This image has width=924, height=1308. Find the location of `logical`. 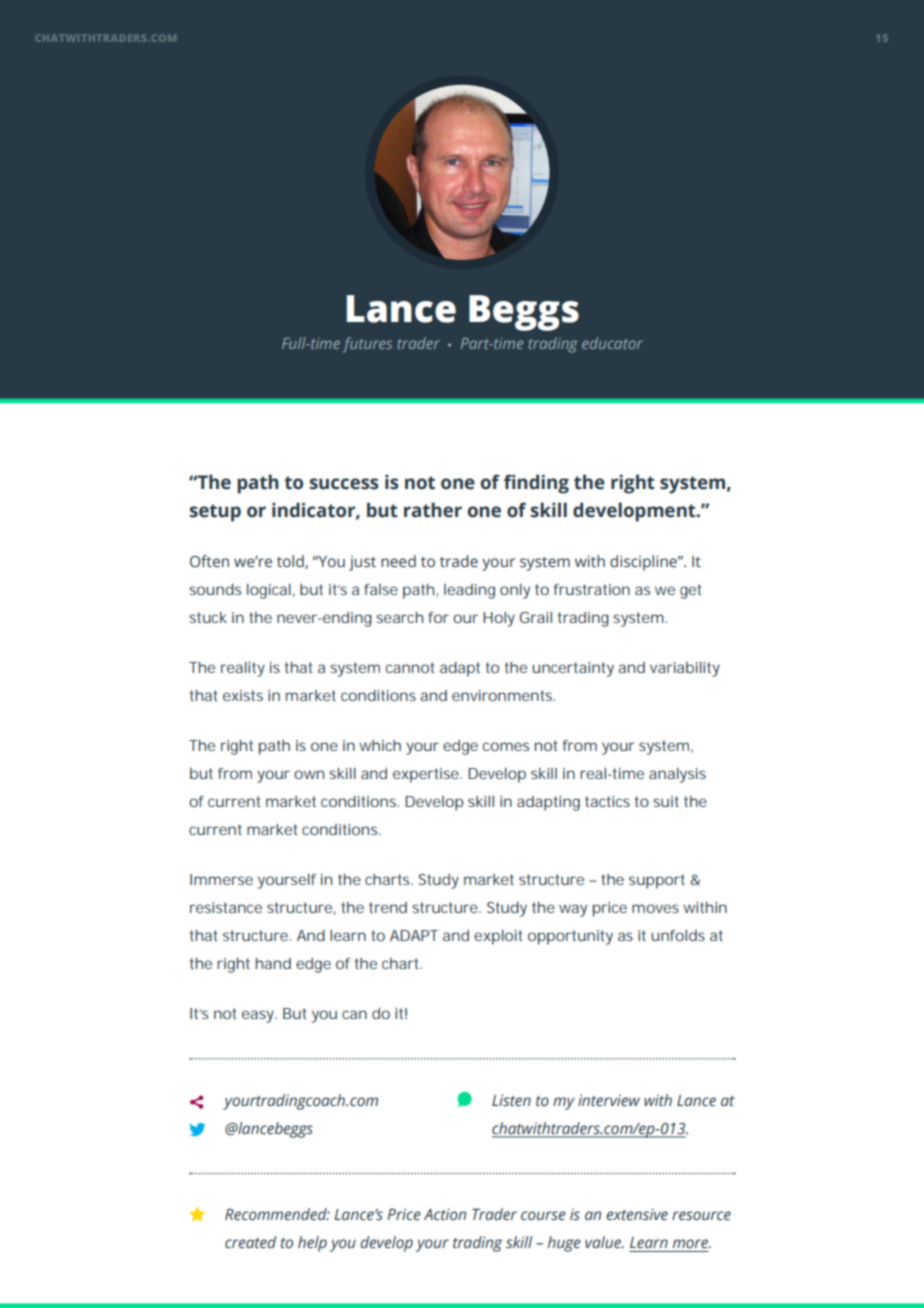

logical is located at coordinates (269, 591).
